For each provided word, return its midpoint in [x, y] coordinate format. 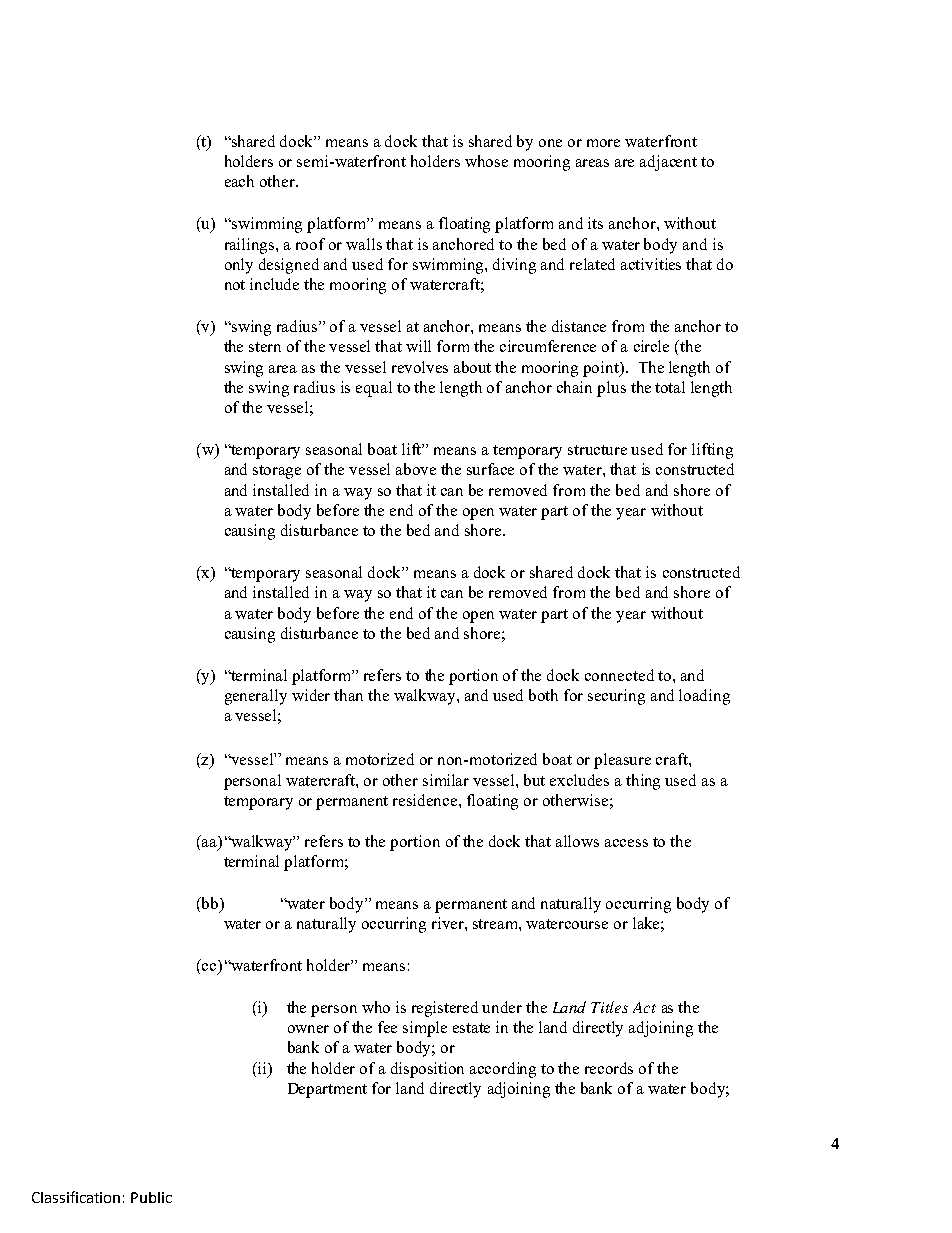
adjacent [668, 163]
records [609, 1068]
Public [151, 1197]
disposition [427, 1070]
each [239, 181]
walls [364, 244]
